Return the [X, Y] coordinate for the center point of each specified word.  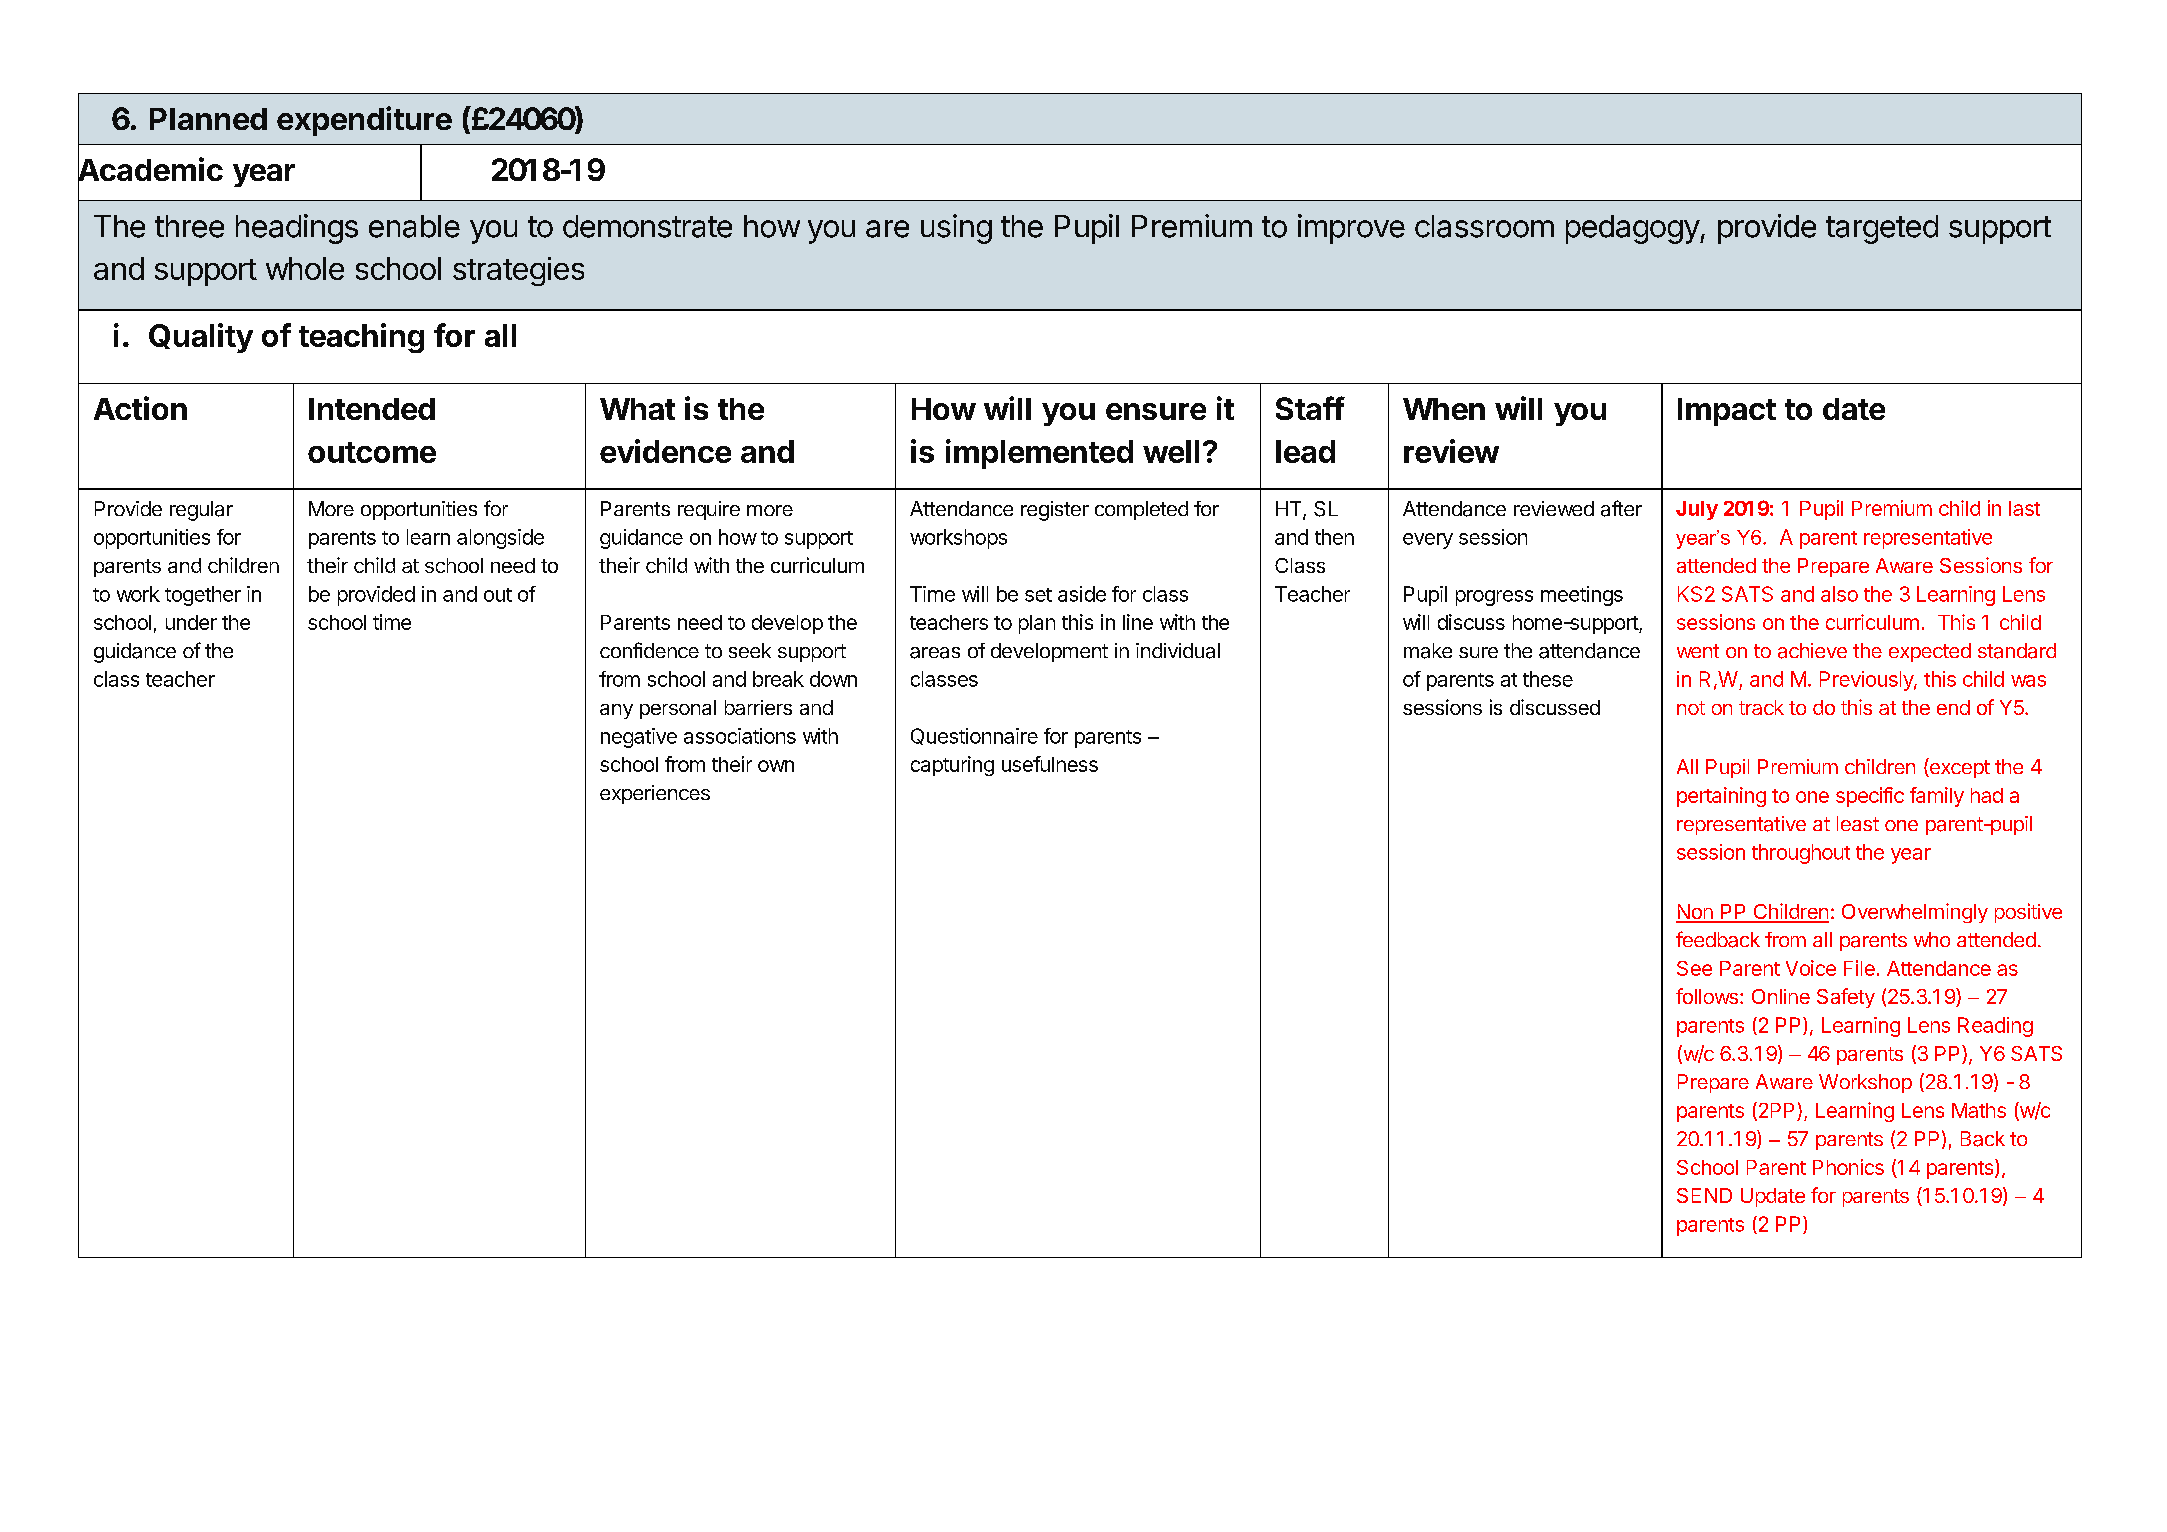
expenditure [364, 121]
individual [1178, 651]
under [191, 622]
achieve [1812, 651]
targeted [1882, 229]
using [956, 229]
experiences [655, 794]
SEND [1704, 1195]
